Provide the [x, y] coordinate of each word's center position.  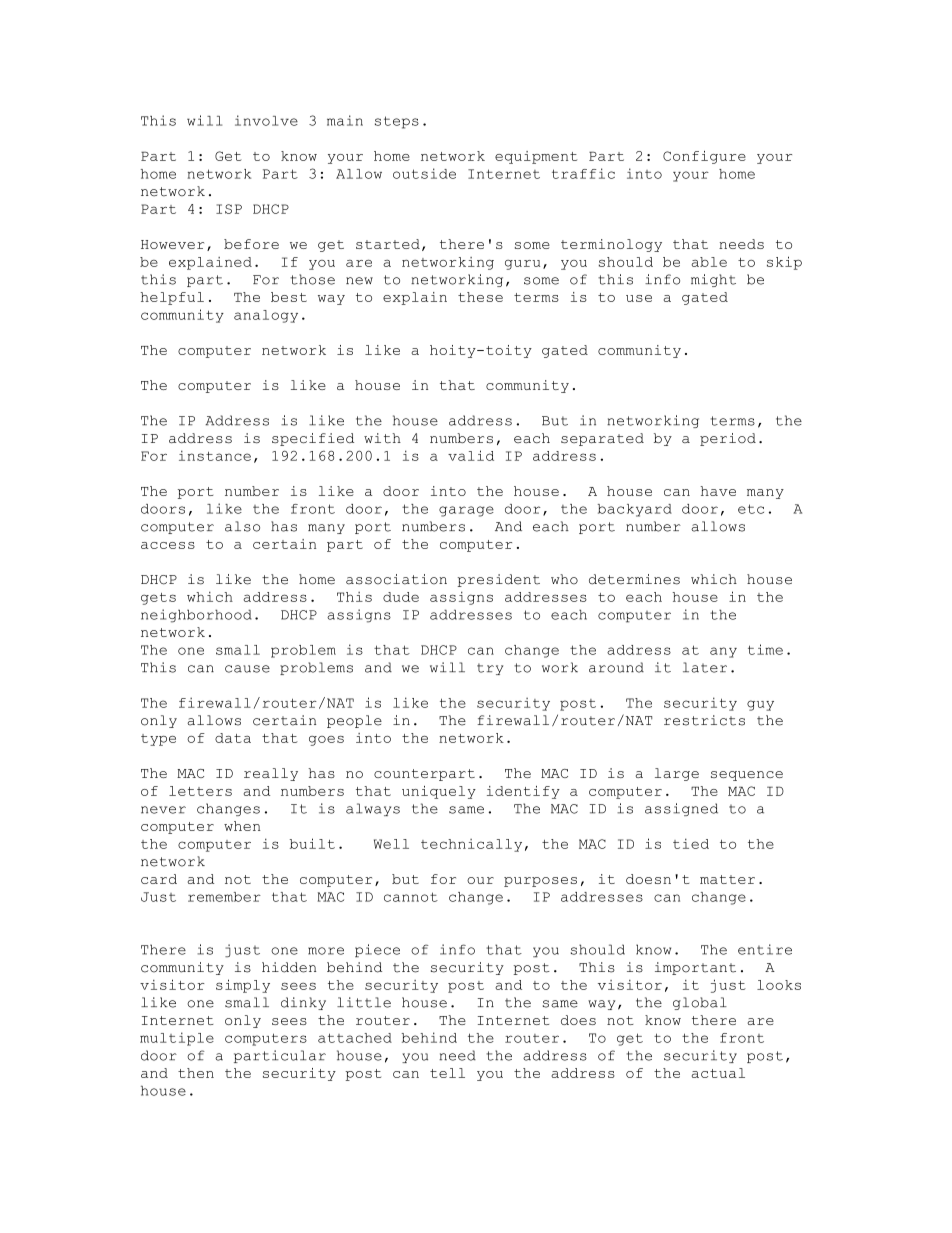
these [480, 297]
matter [727, 879]
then [196, 1073]
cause [247, 669]
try [490, 669]
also [242, 526]
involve [266, 120]
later [705, 667]
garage [466, 511]
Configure [704, 157]
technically [471, 845]
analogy [266, 316]
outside [424, 173]
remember [224, 897]
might [713, 280]
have [718, 491]
